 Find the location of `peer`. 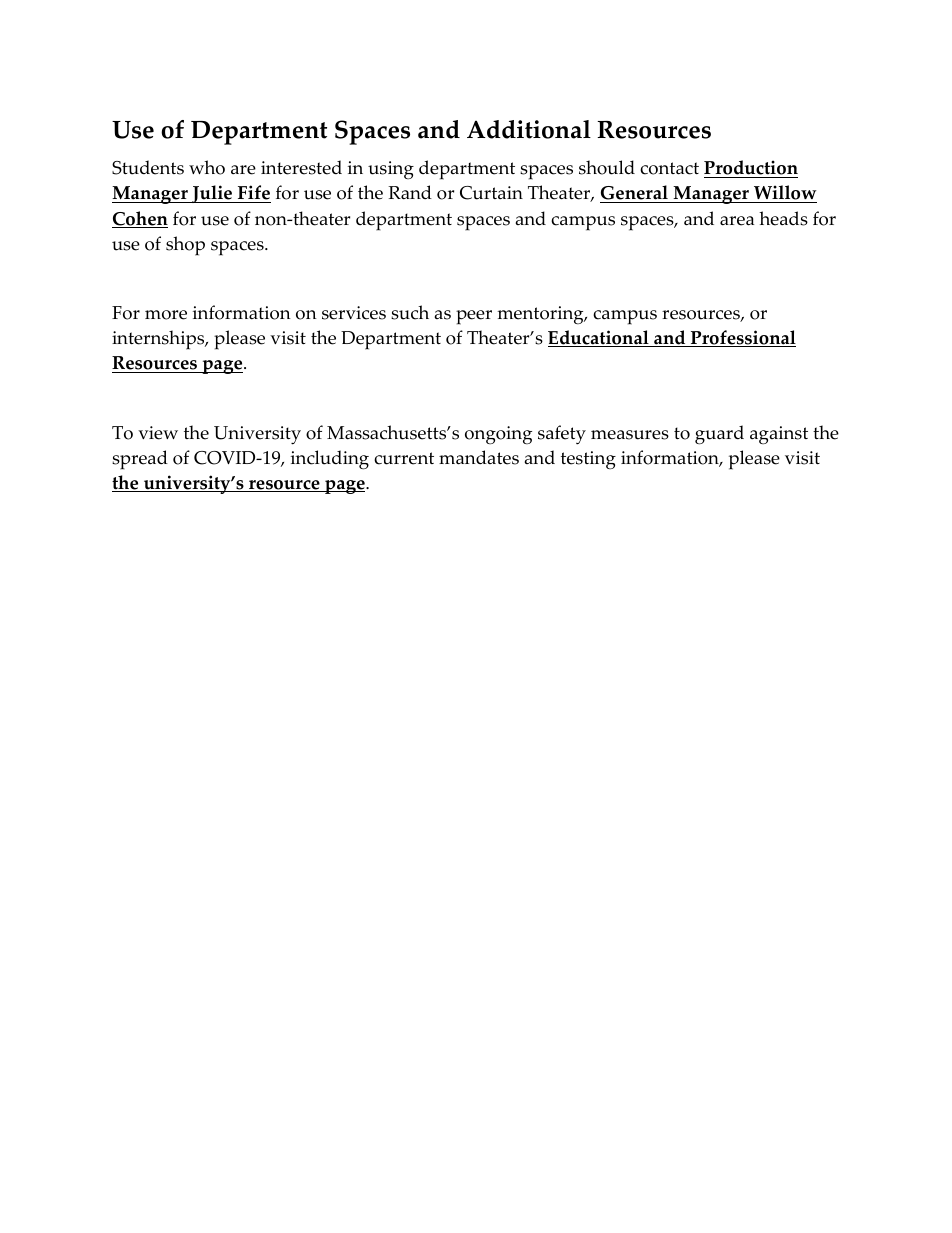

peer is located at coordinates (474, 317).
